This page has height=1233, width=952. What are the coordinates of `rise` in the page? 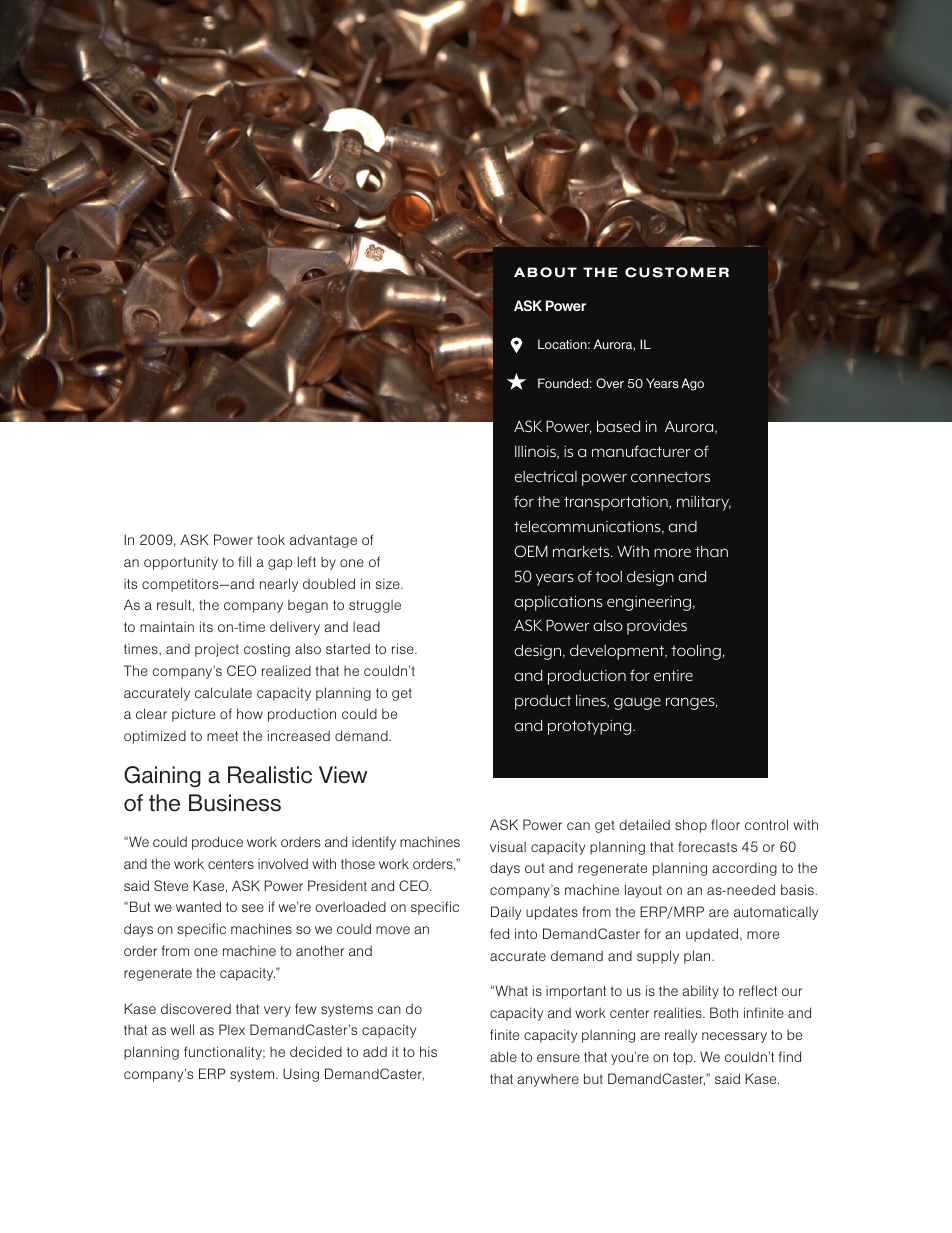 It's located at (404, 648).
